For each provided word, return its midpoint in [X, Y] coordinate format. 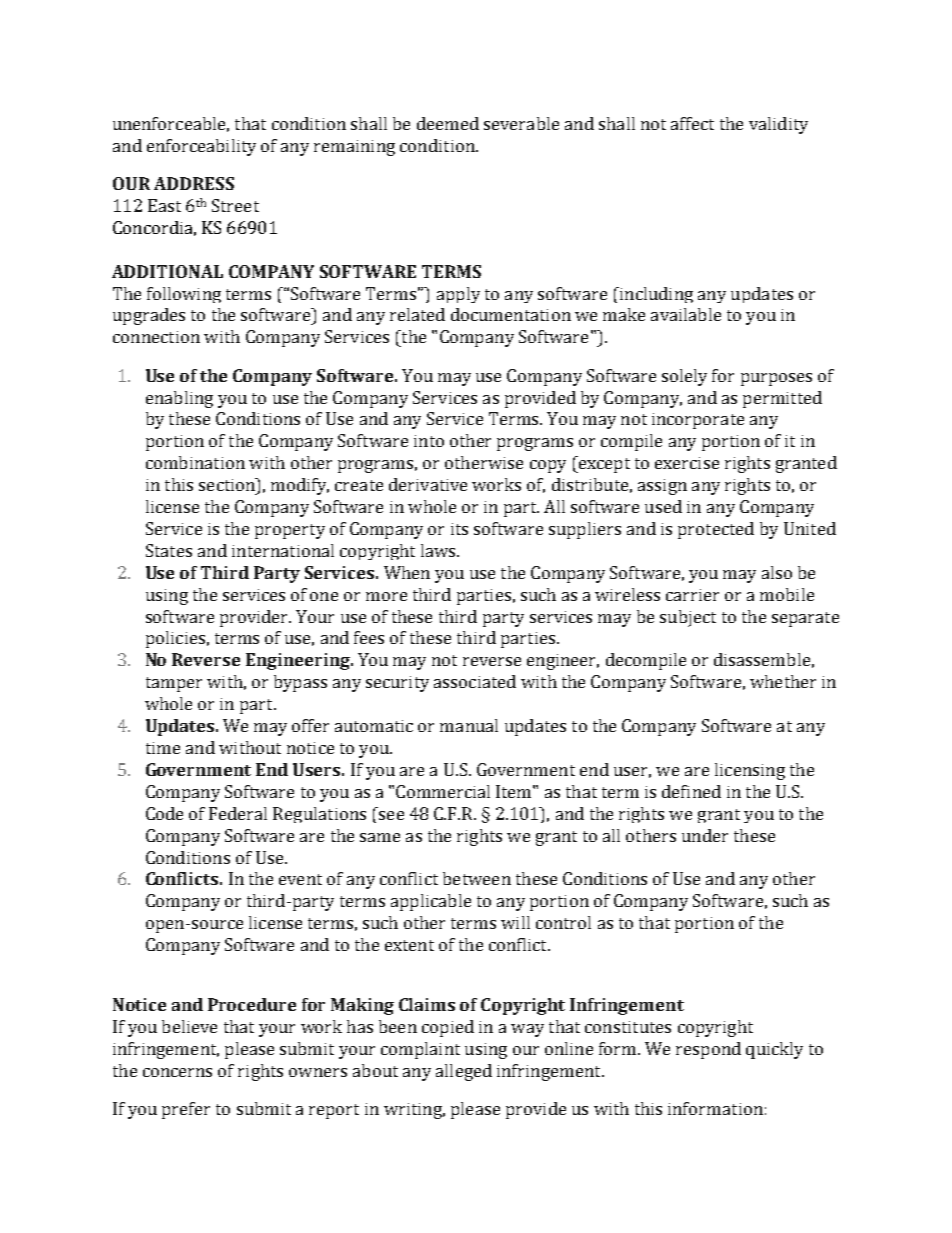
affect [692, 123]
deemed [448, 123]
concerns [177, 1072]
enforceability [201, 147]
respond [708, 1050]
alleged [464, 1072]
